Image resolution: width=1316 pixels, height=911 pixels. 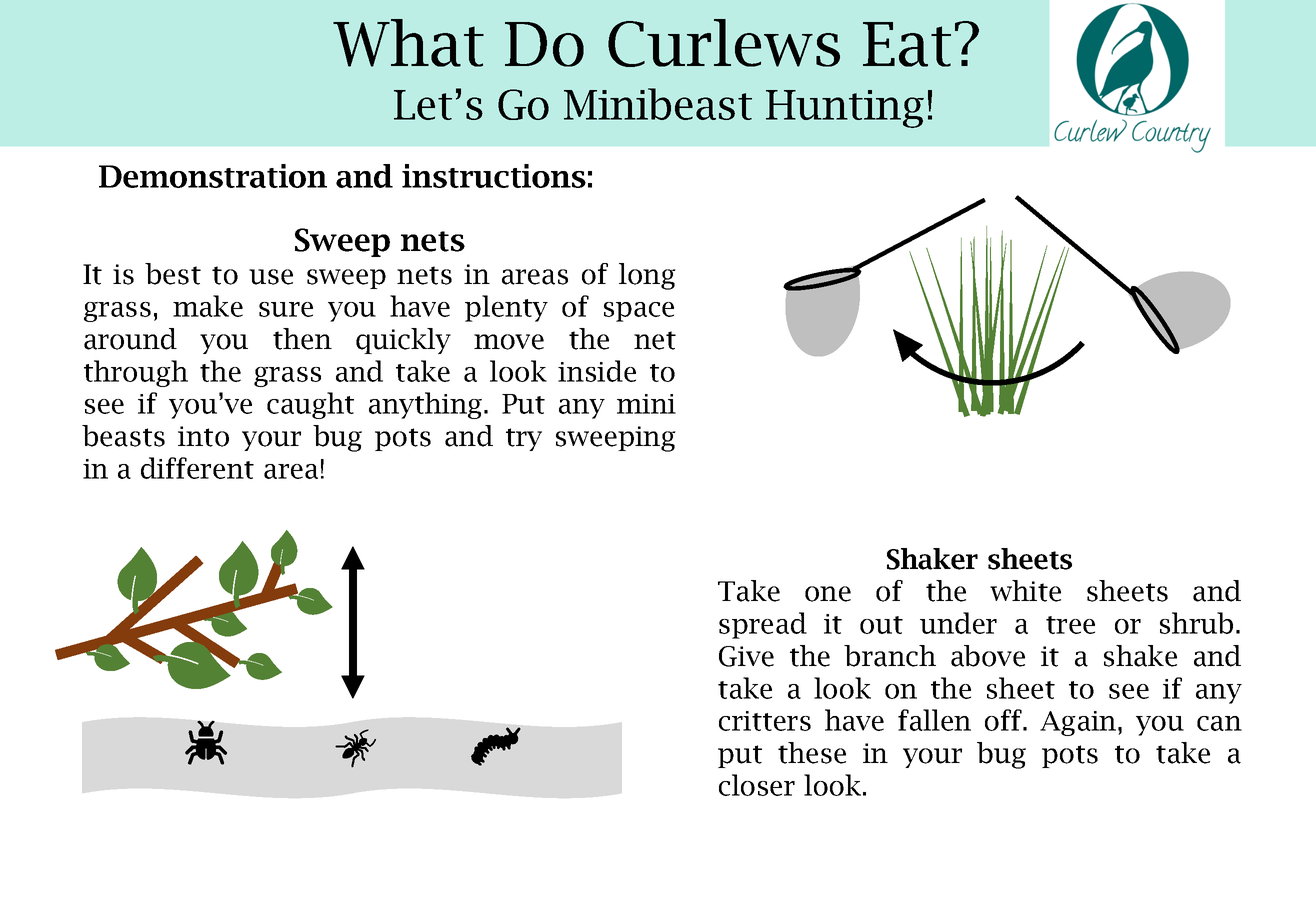 What do you see at coordinates (1025, 591) in the image?
I see `white` at bounding box center [1025, 591].
